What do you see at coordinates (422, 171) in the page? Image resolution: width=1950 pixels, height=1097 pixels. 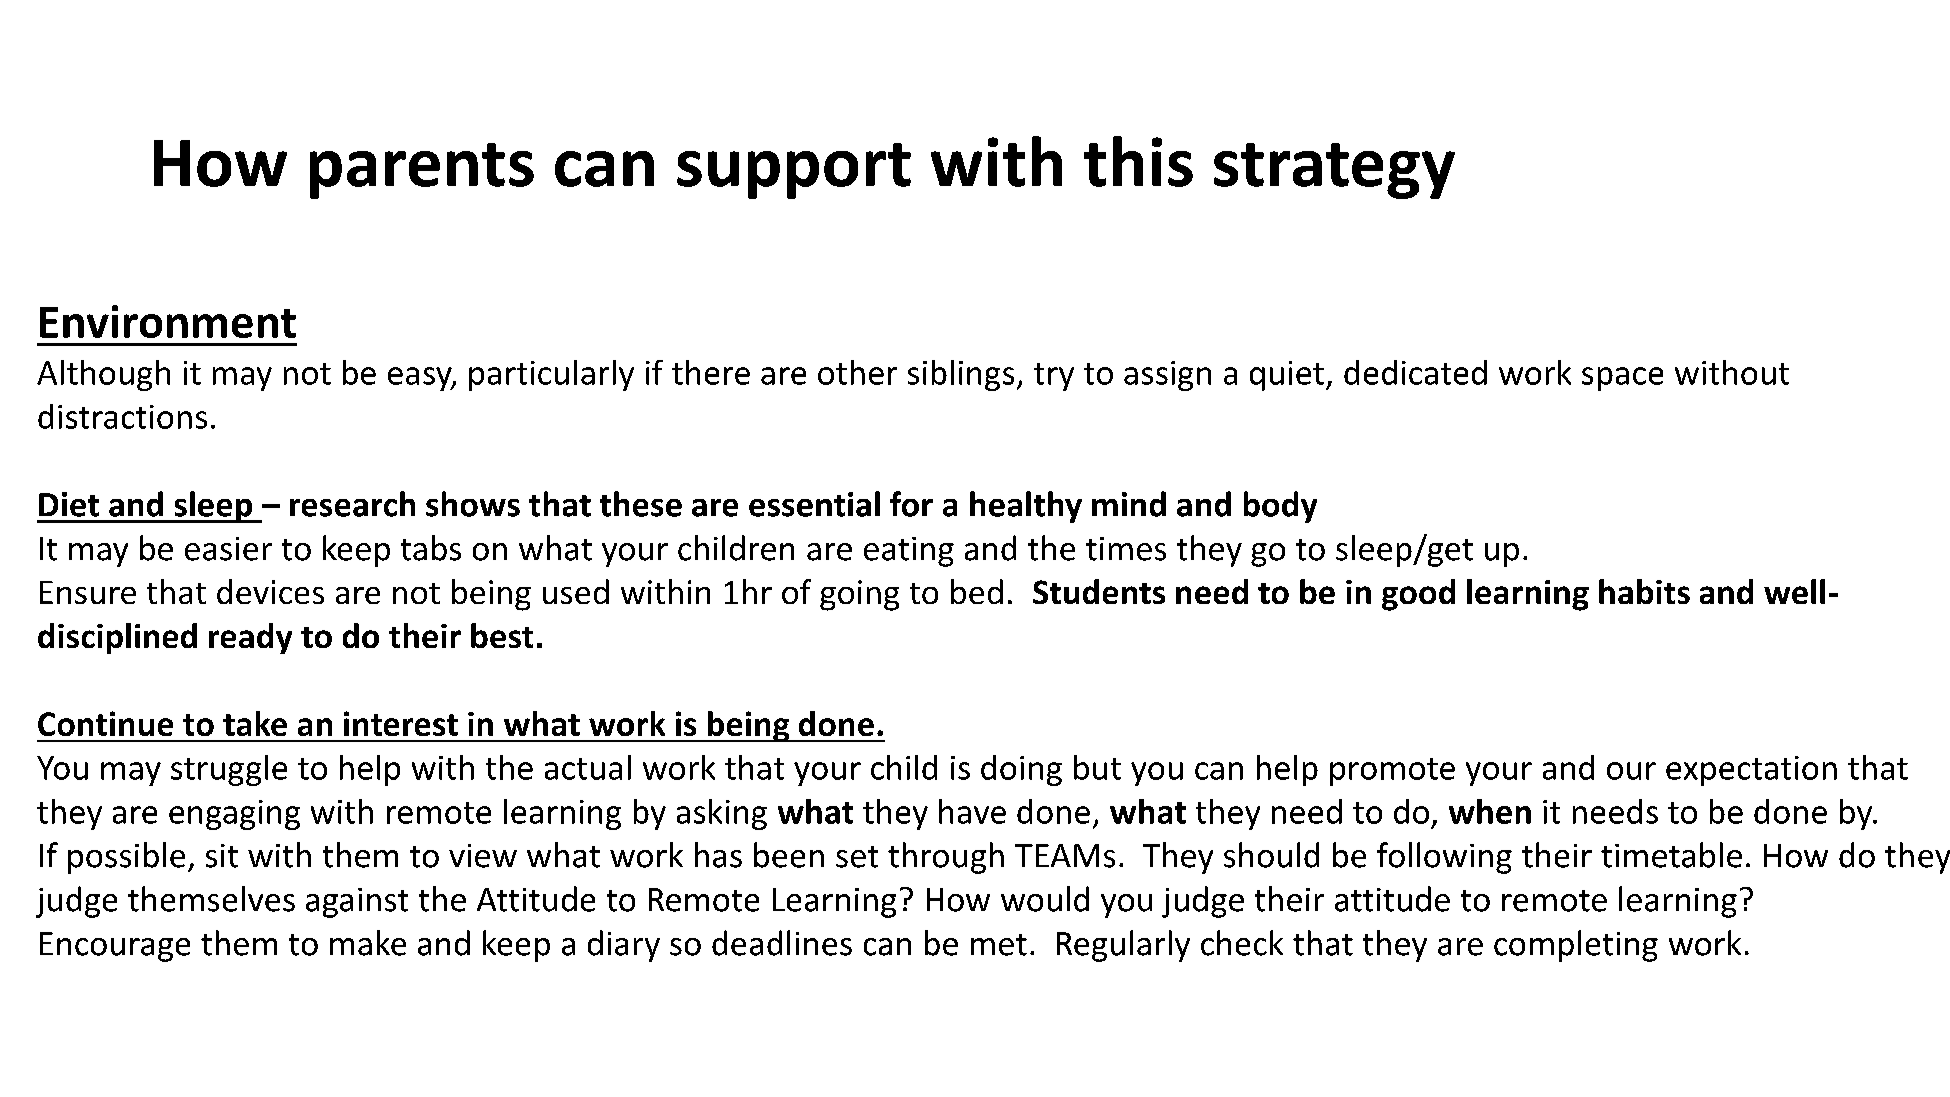 I see `parents` at bounding box center [422, 171].
